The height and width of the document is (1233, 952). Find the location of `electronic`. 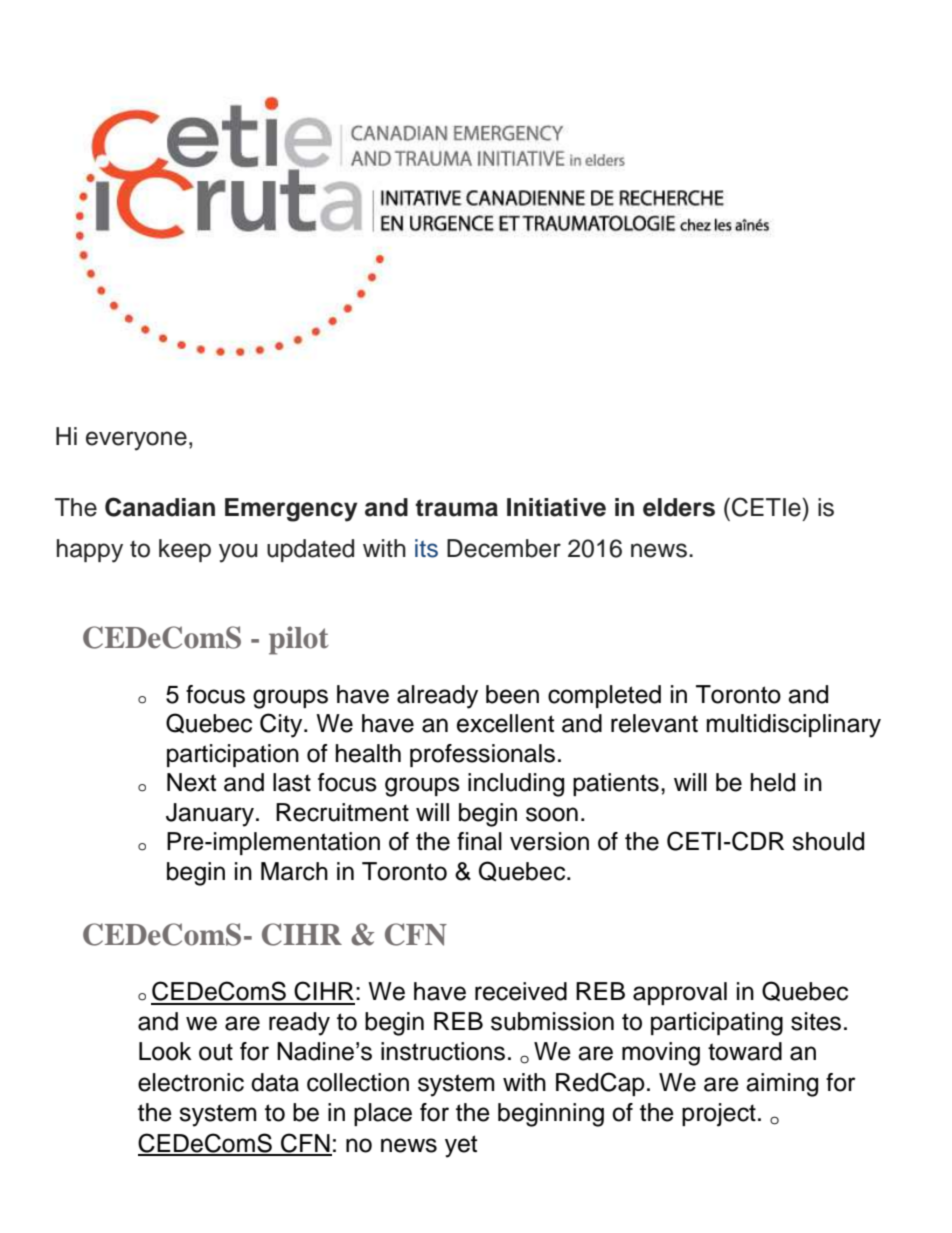

electronic is located at coordinates (191, 1082).
